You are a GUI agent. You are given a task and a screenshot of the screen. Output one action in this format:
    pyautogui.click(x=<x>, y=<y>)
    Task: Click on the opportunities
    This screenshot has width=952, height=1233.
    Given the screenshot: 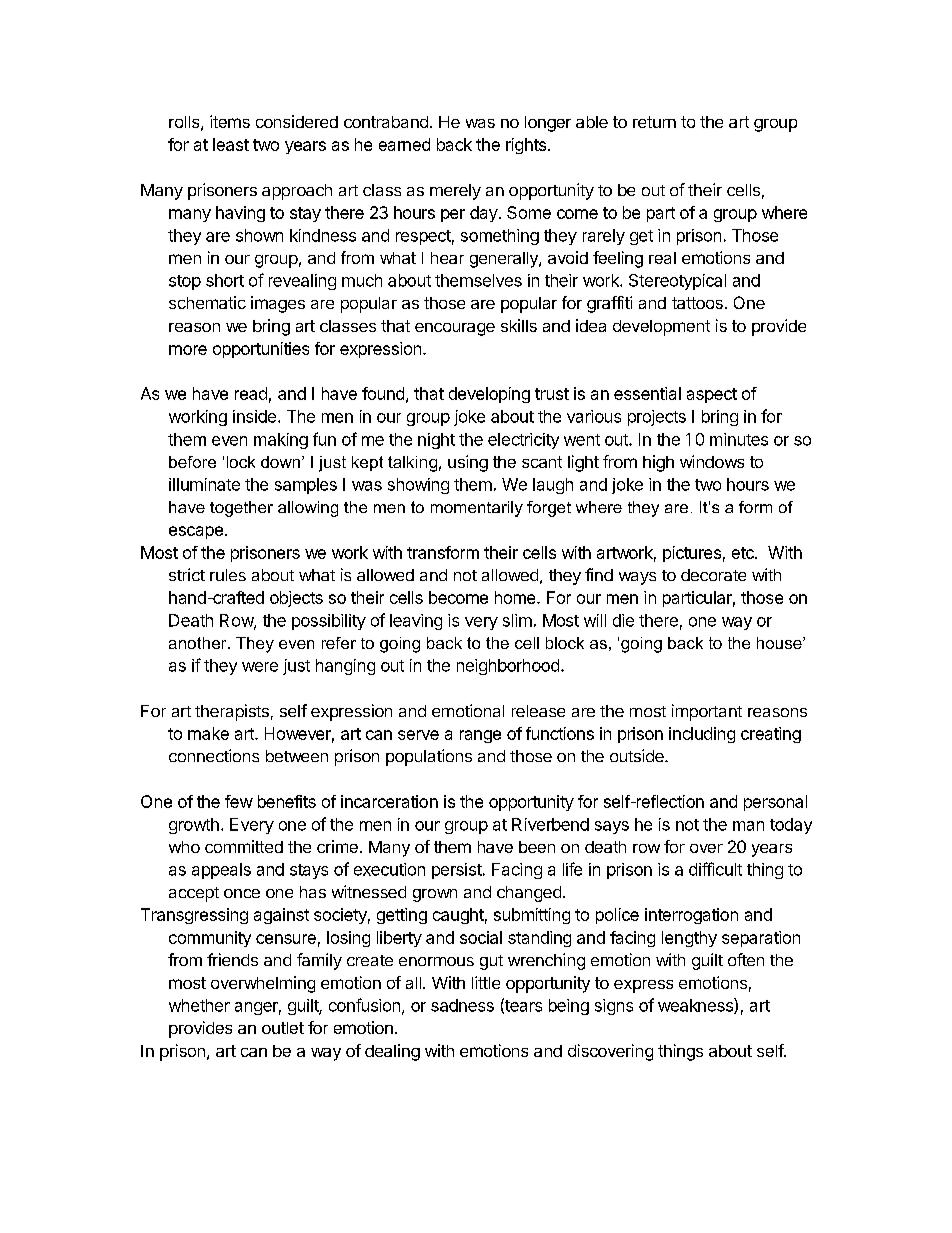 What is the action you would take?
    pyautogui.click(x=261, y=350)
